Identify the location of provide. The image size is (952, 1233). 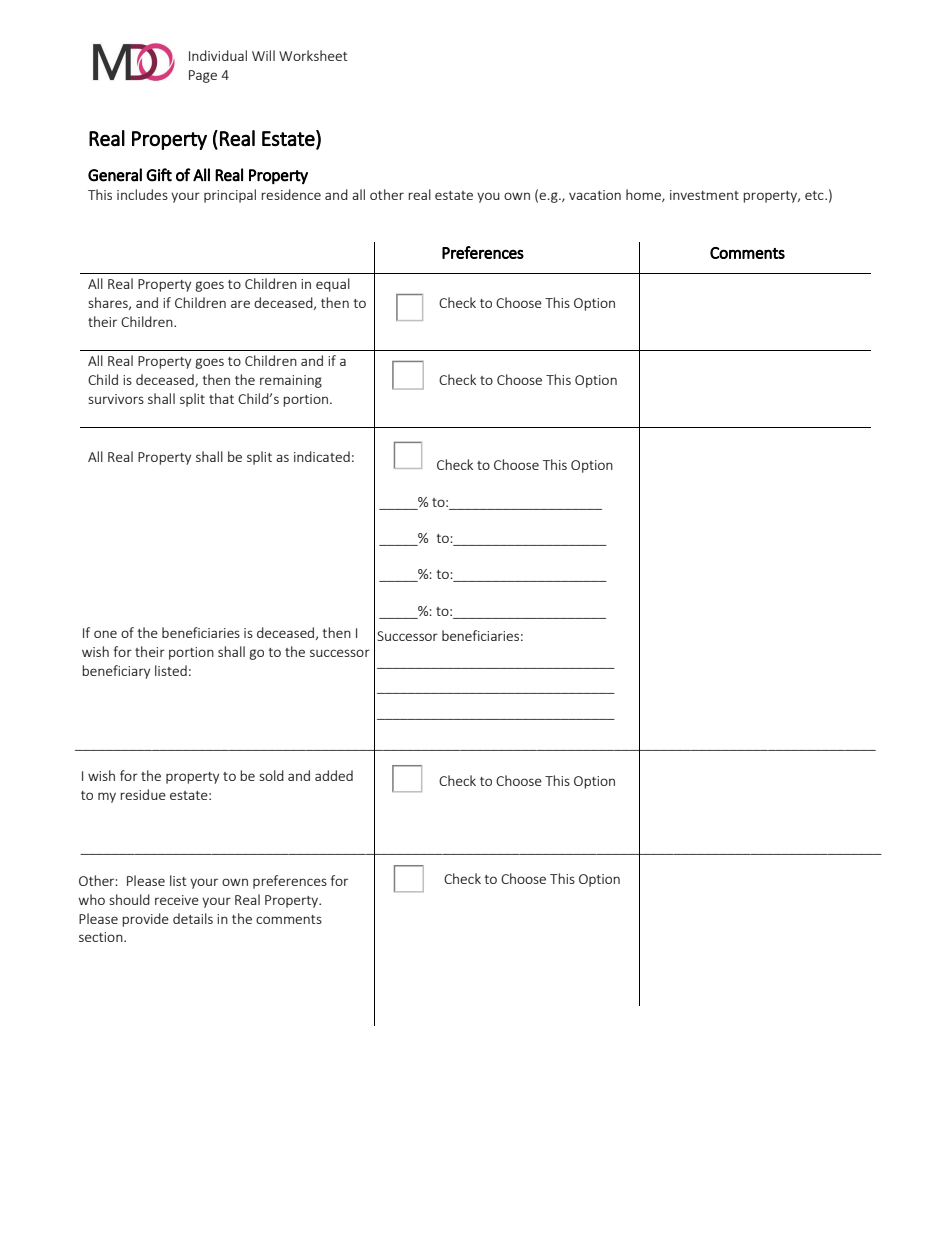
(145, 920).
